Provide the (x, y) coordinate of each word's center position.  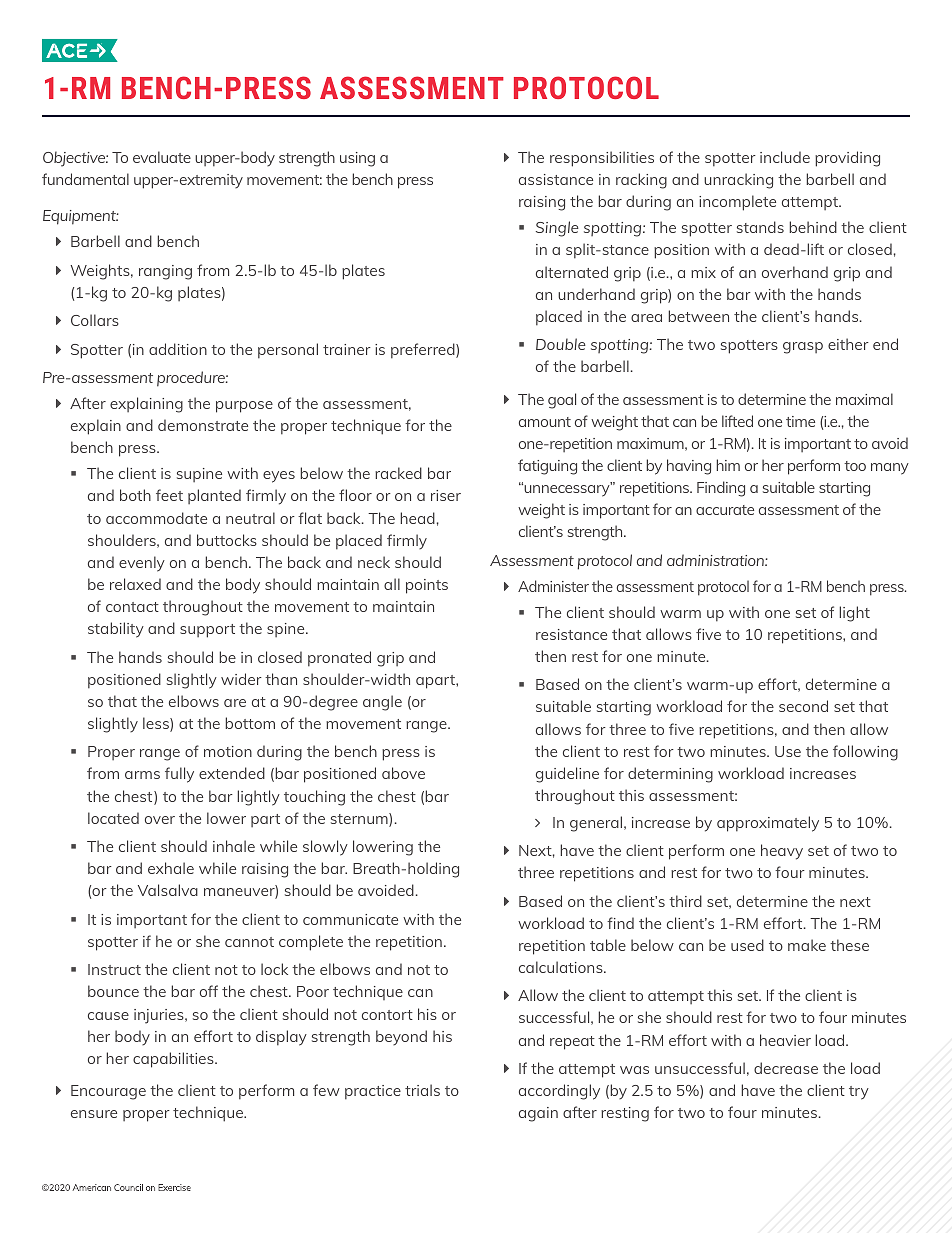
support (207, 631)
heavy (782, 852)
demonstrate (203, 425)
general (597, 824)
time (800, 421)
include (785, 157)
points (427, 586)
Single (557, 229)
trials (422, 1090)
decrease (786, 1068)
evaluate (162, 157)
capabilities (174, 1060)
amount (545, 422)
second (803, 706)
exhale (171, 868)
